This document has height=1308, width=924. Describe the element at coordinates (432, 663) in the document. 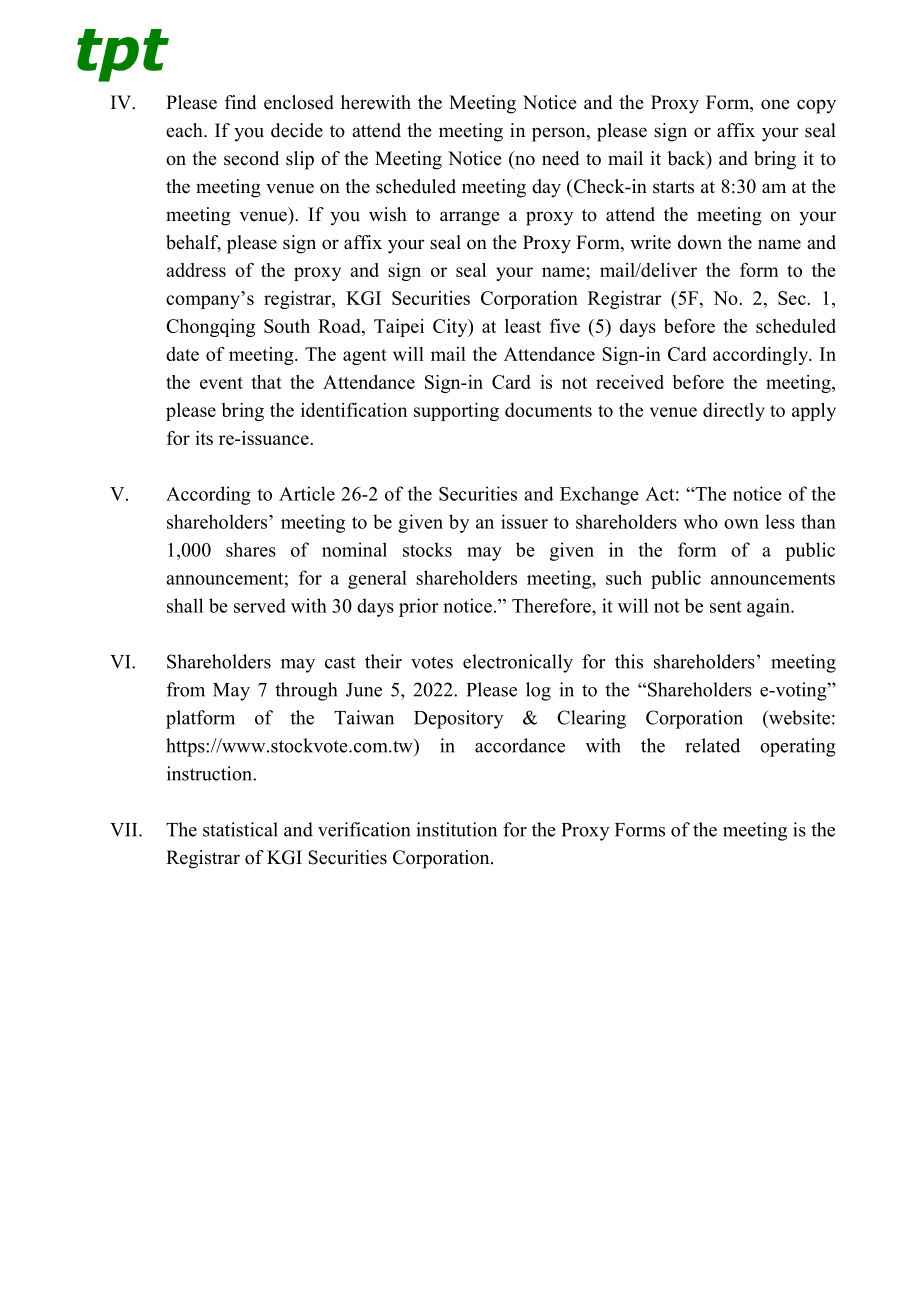

I see `votes` at that location.
